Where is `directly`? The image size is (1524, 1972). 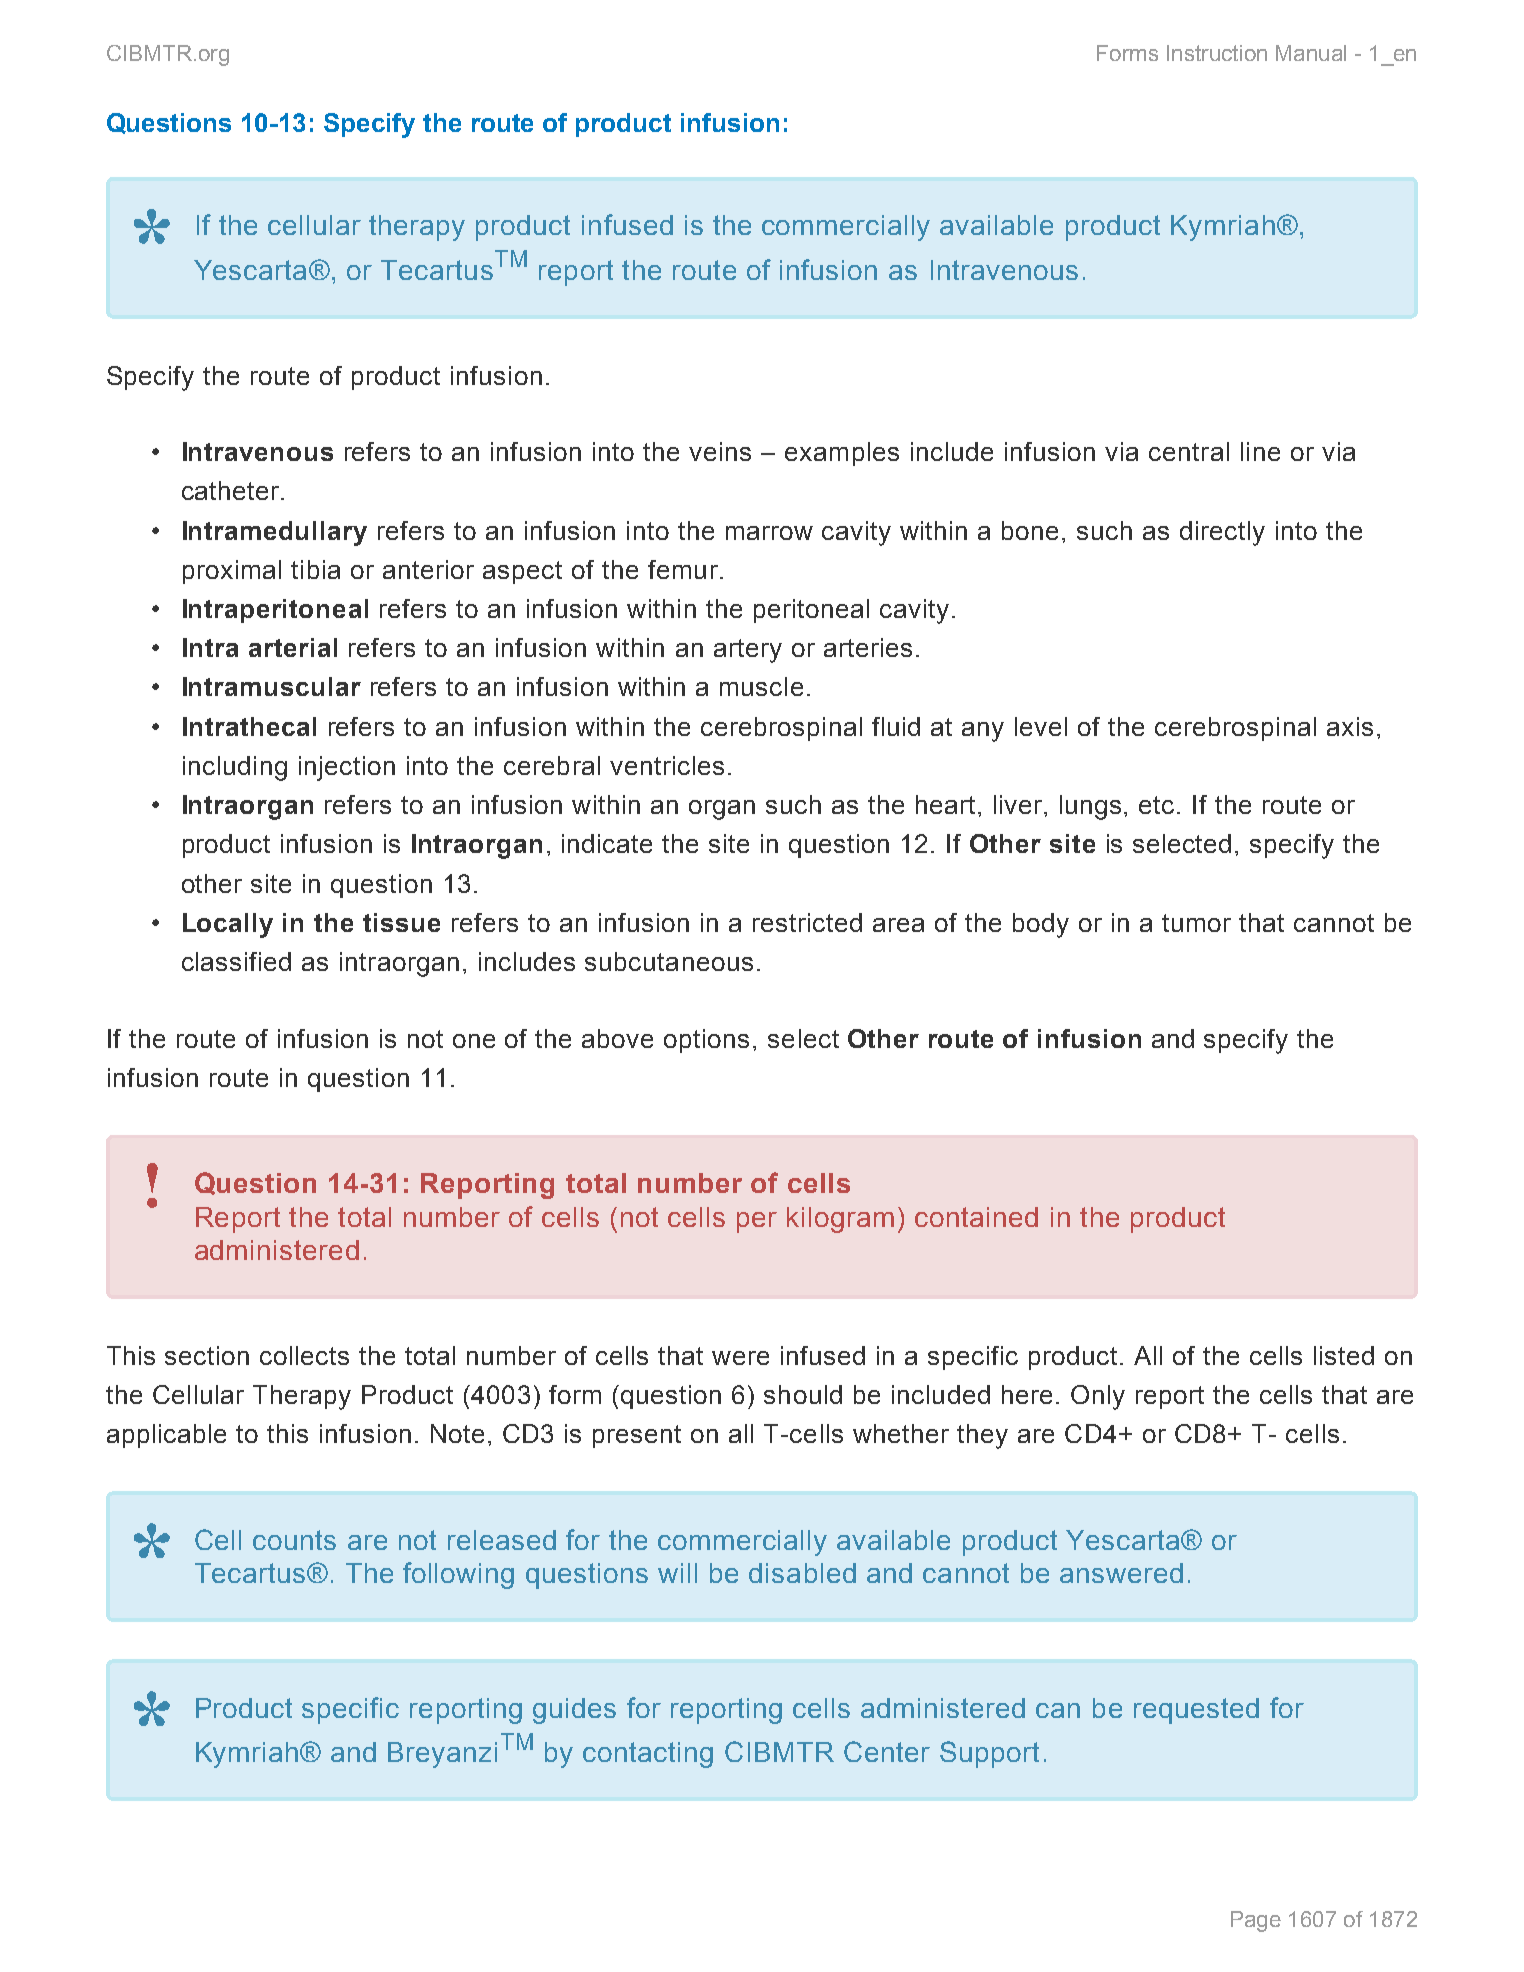 directly is located at coordinates (1222, 533).
